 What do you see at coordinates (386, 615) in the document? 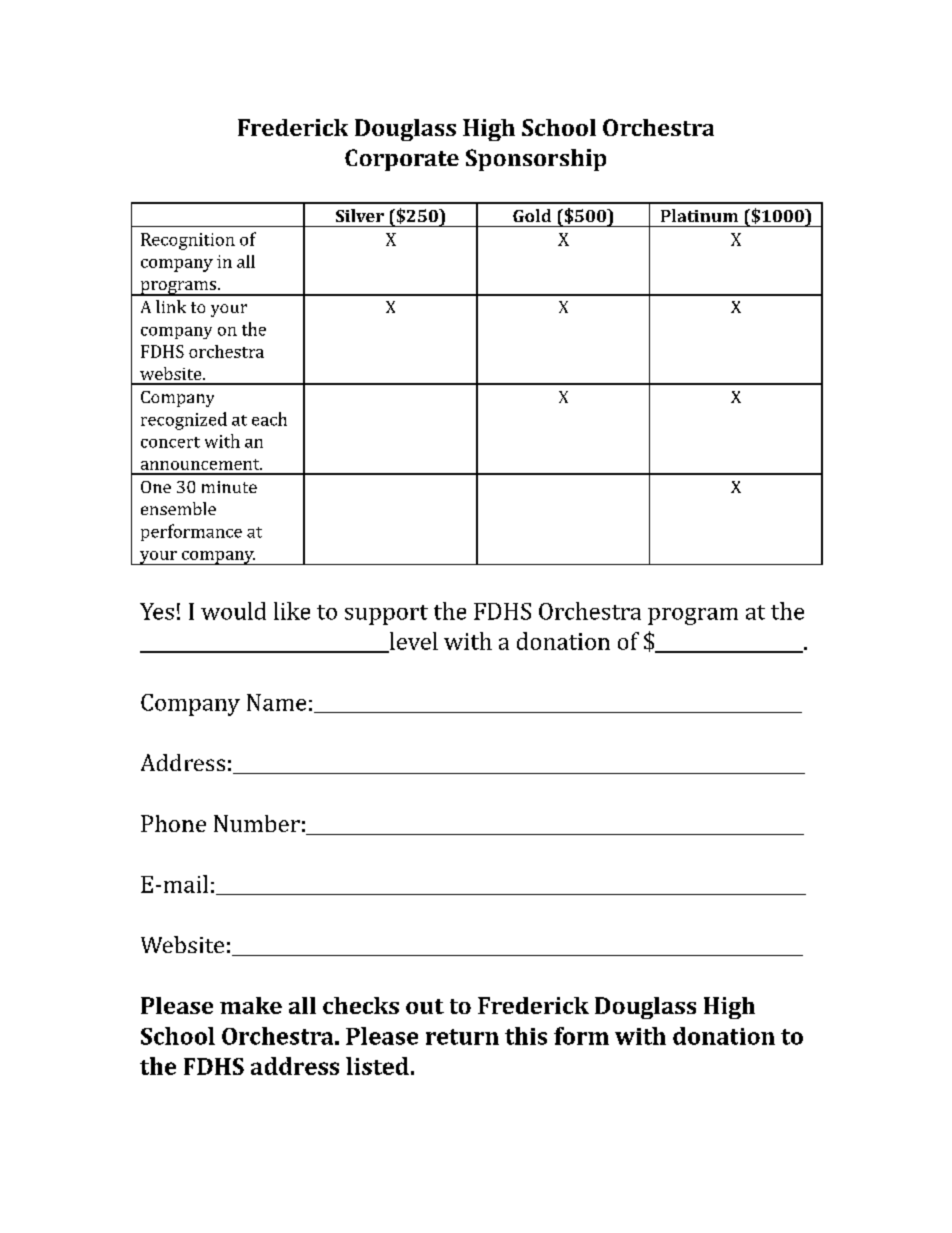
I see `support` at bounding box center [386, 615].
